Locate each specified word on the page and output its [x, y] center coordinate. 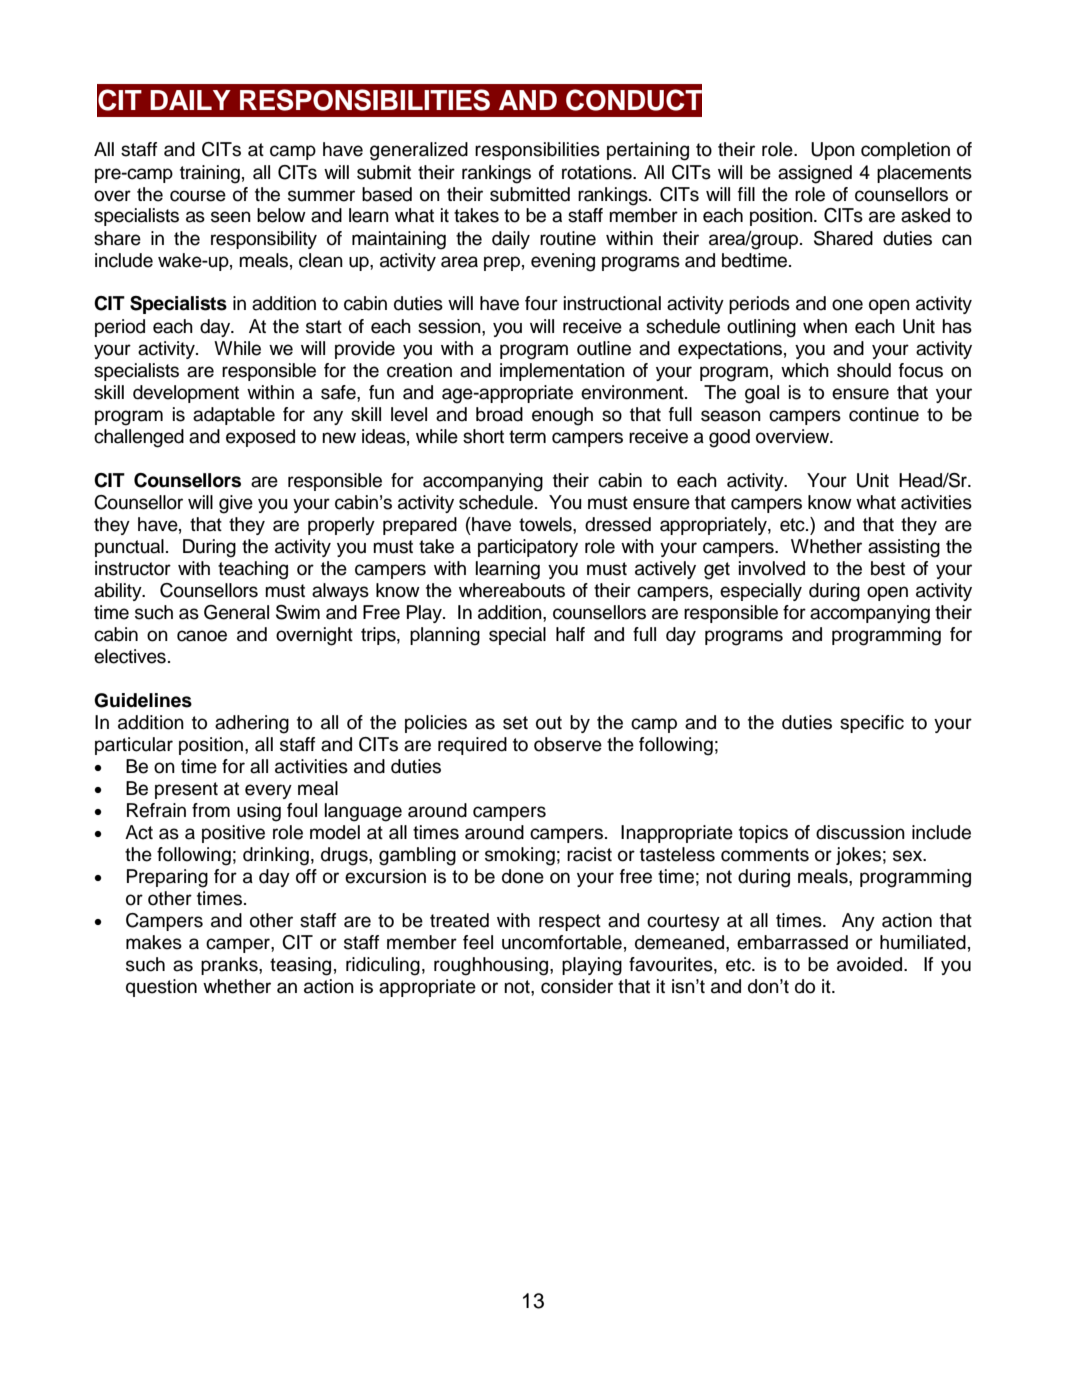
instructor [133, 568]
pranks [230, 966]
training [210, 174]
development [186, 394]
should [864, 370]
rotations [598, 172]
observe [568, 744]
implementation [562, 372]
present [186, 790]
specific [872, 724]
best [888, 568]
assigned [815, 174]
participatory [528, 548]
